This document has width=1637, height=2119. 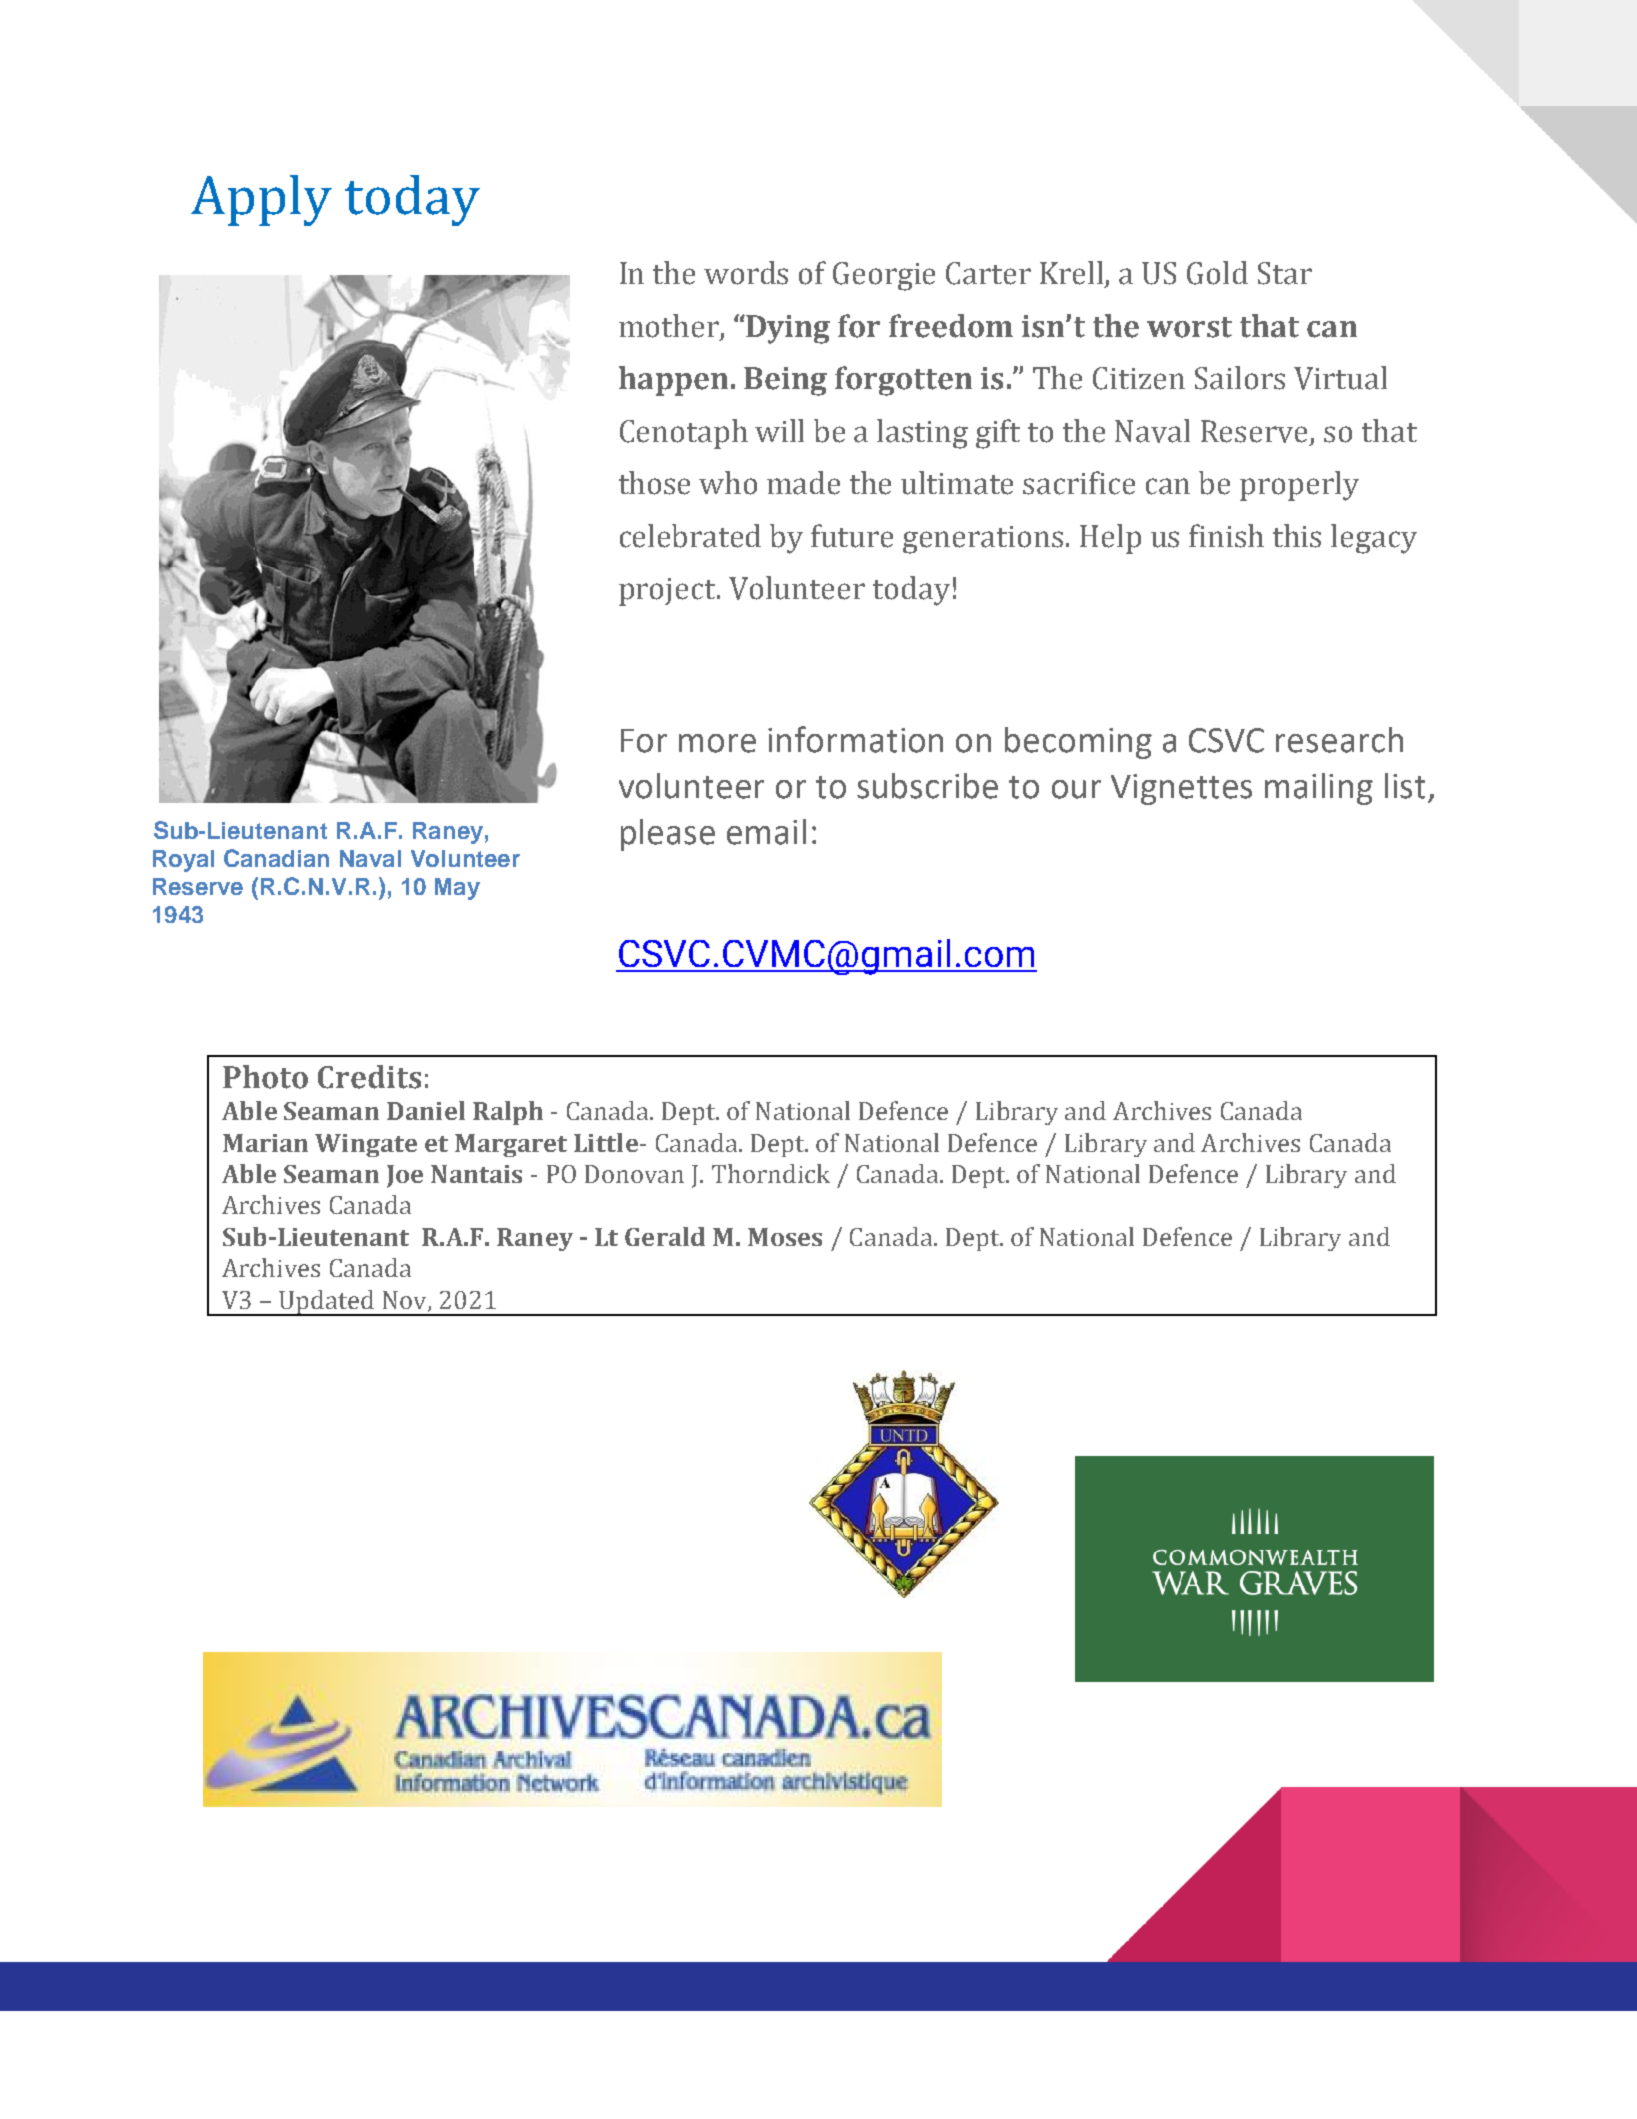 What do you see at coordinates (855, 739) in the document?
I see `information` at bounding box center [855, 739].
